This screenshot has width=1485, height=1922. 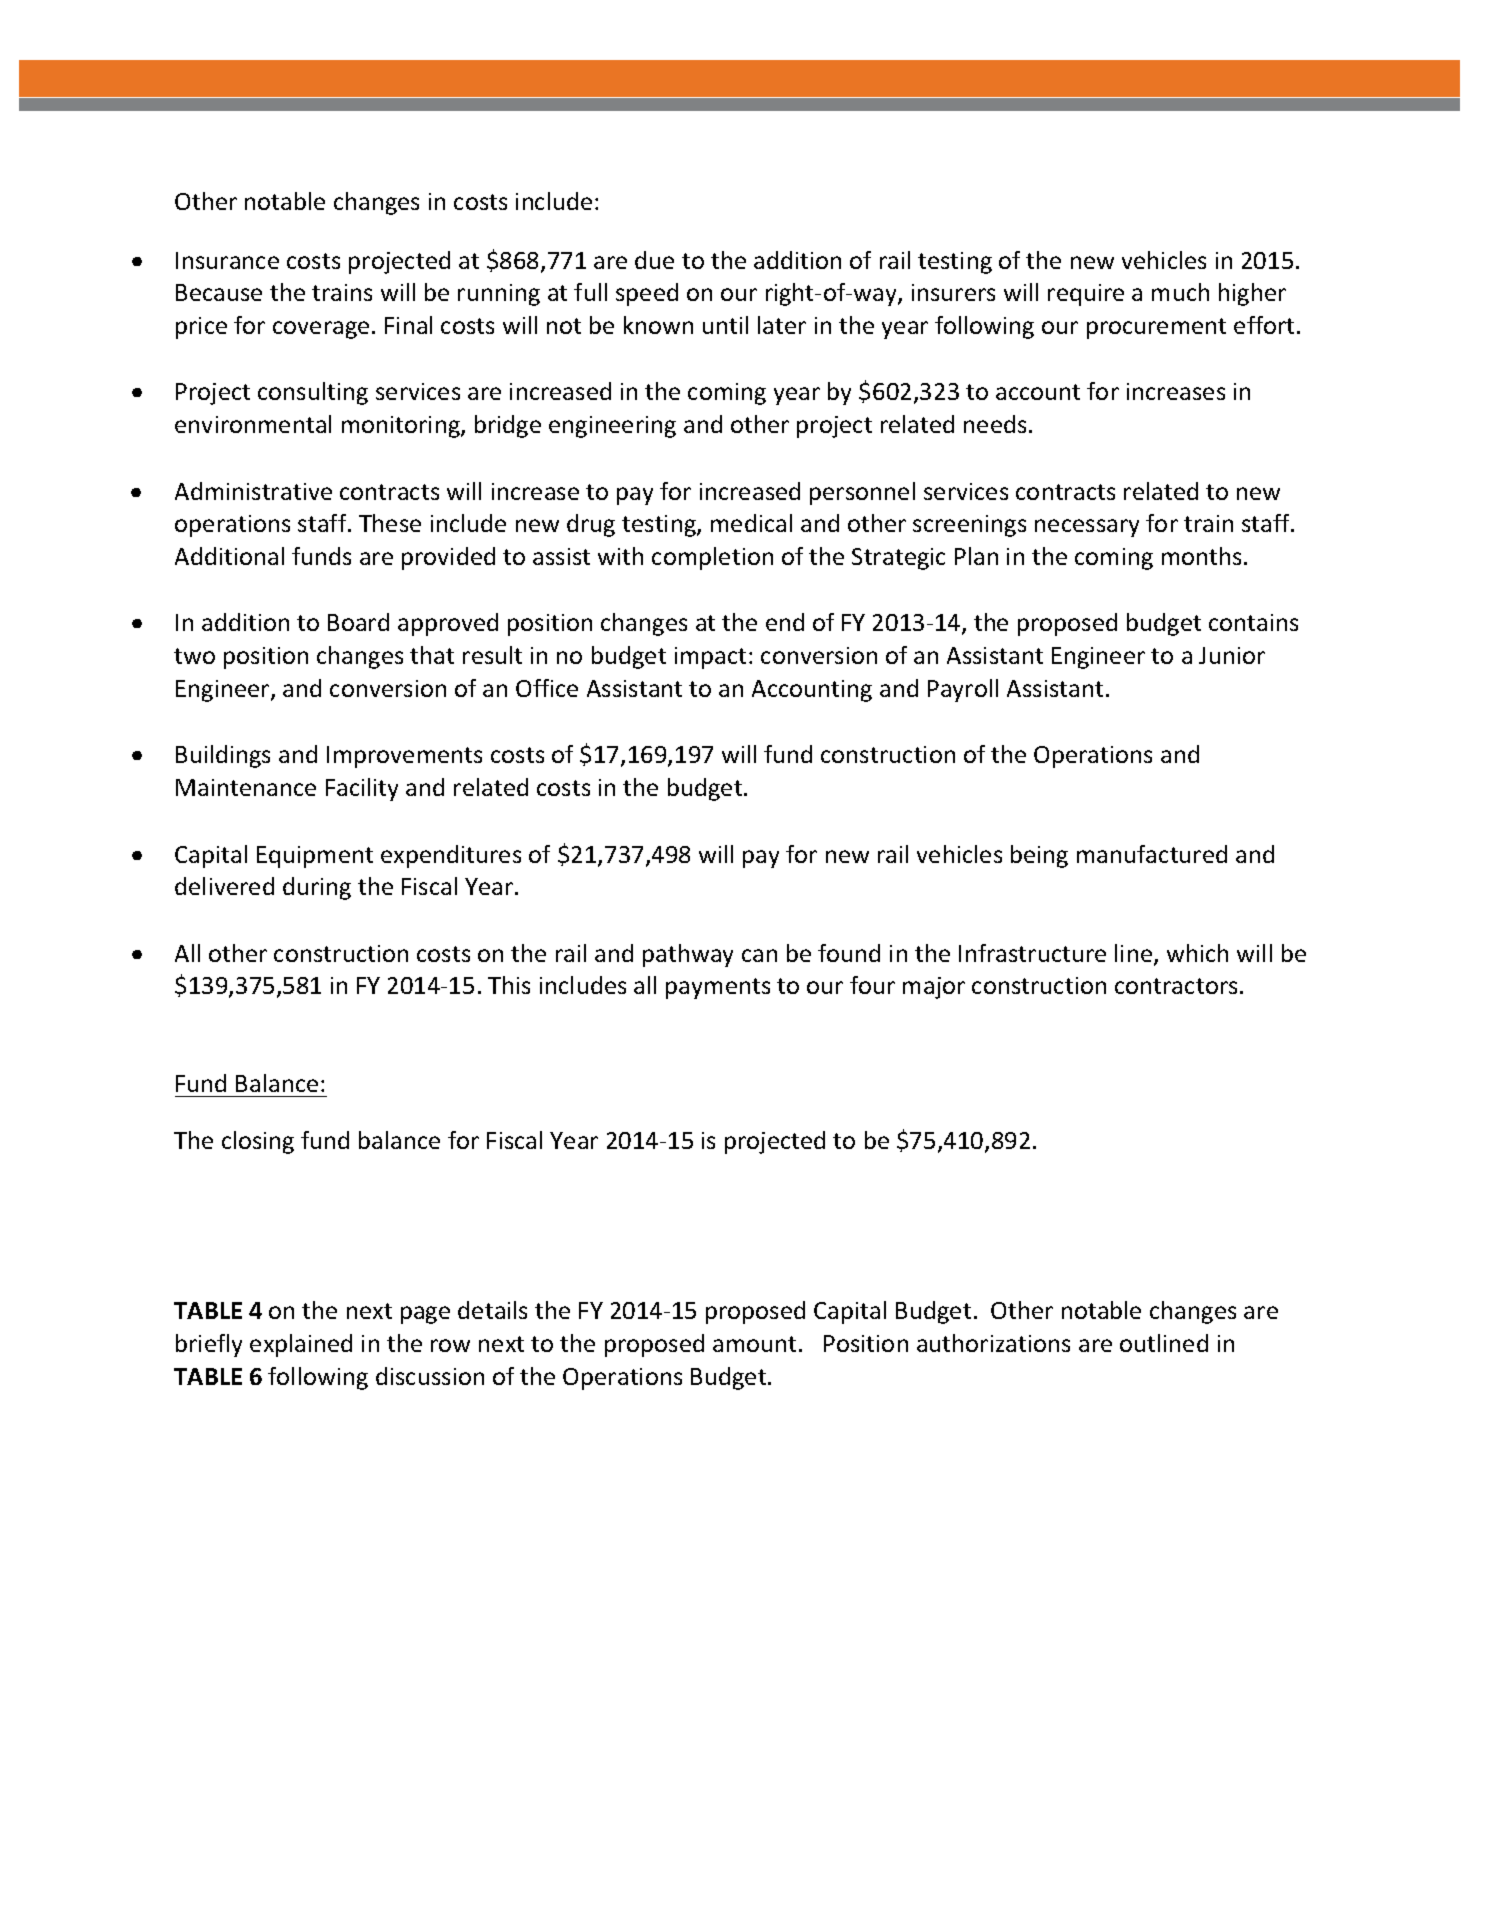 I want to click on until, so click(x=725, y=325).
